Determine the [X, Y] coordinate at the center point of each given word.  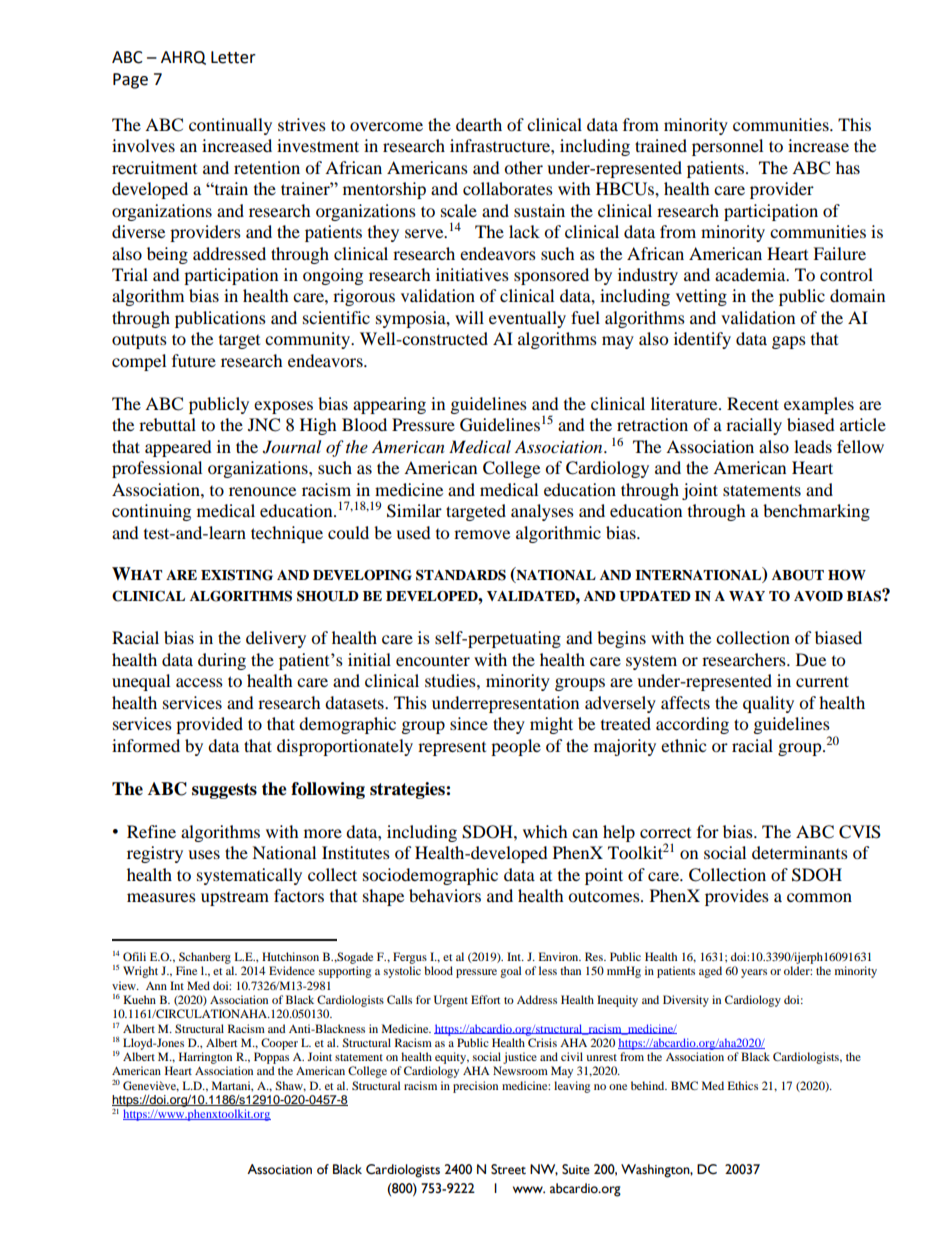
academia [751, 274]
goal [510, 972]
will [469, 317]
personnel [727, 147]
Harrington [205, 1058]
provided [209, 725]
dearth [479, 124]
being [167, 255]
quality [768, 704]
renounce [262, 491]
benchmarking [816, 512]
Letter [233, 57]
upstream [235, 899]
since [469, 723]
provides [737, 897]
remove [482, 534]
